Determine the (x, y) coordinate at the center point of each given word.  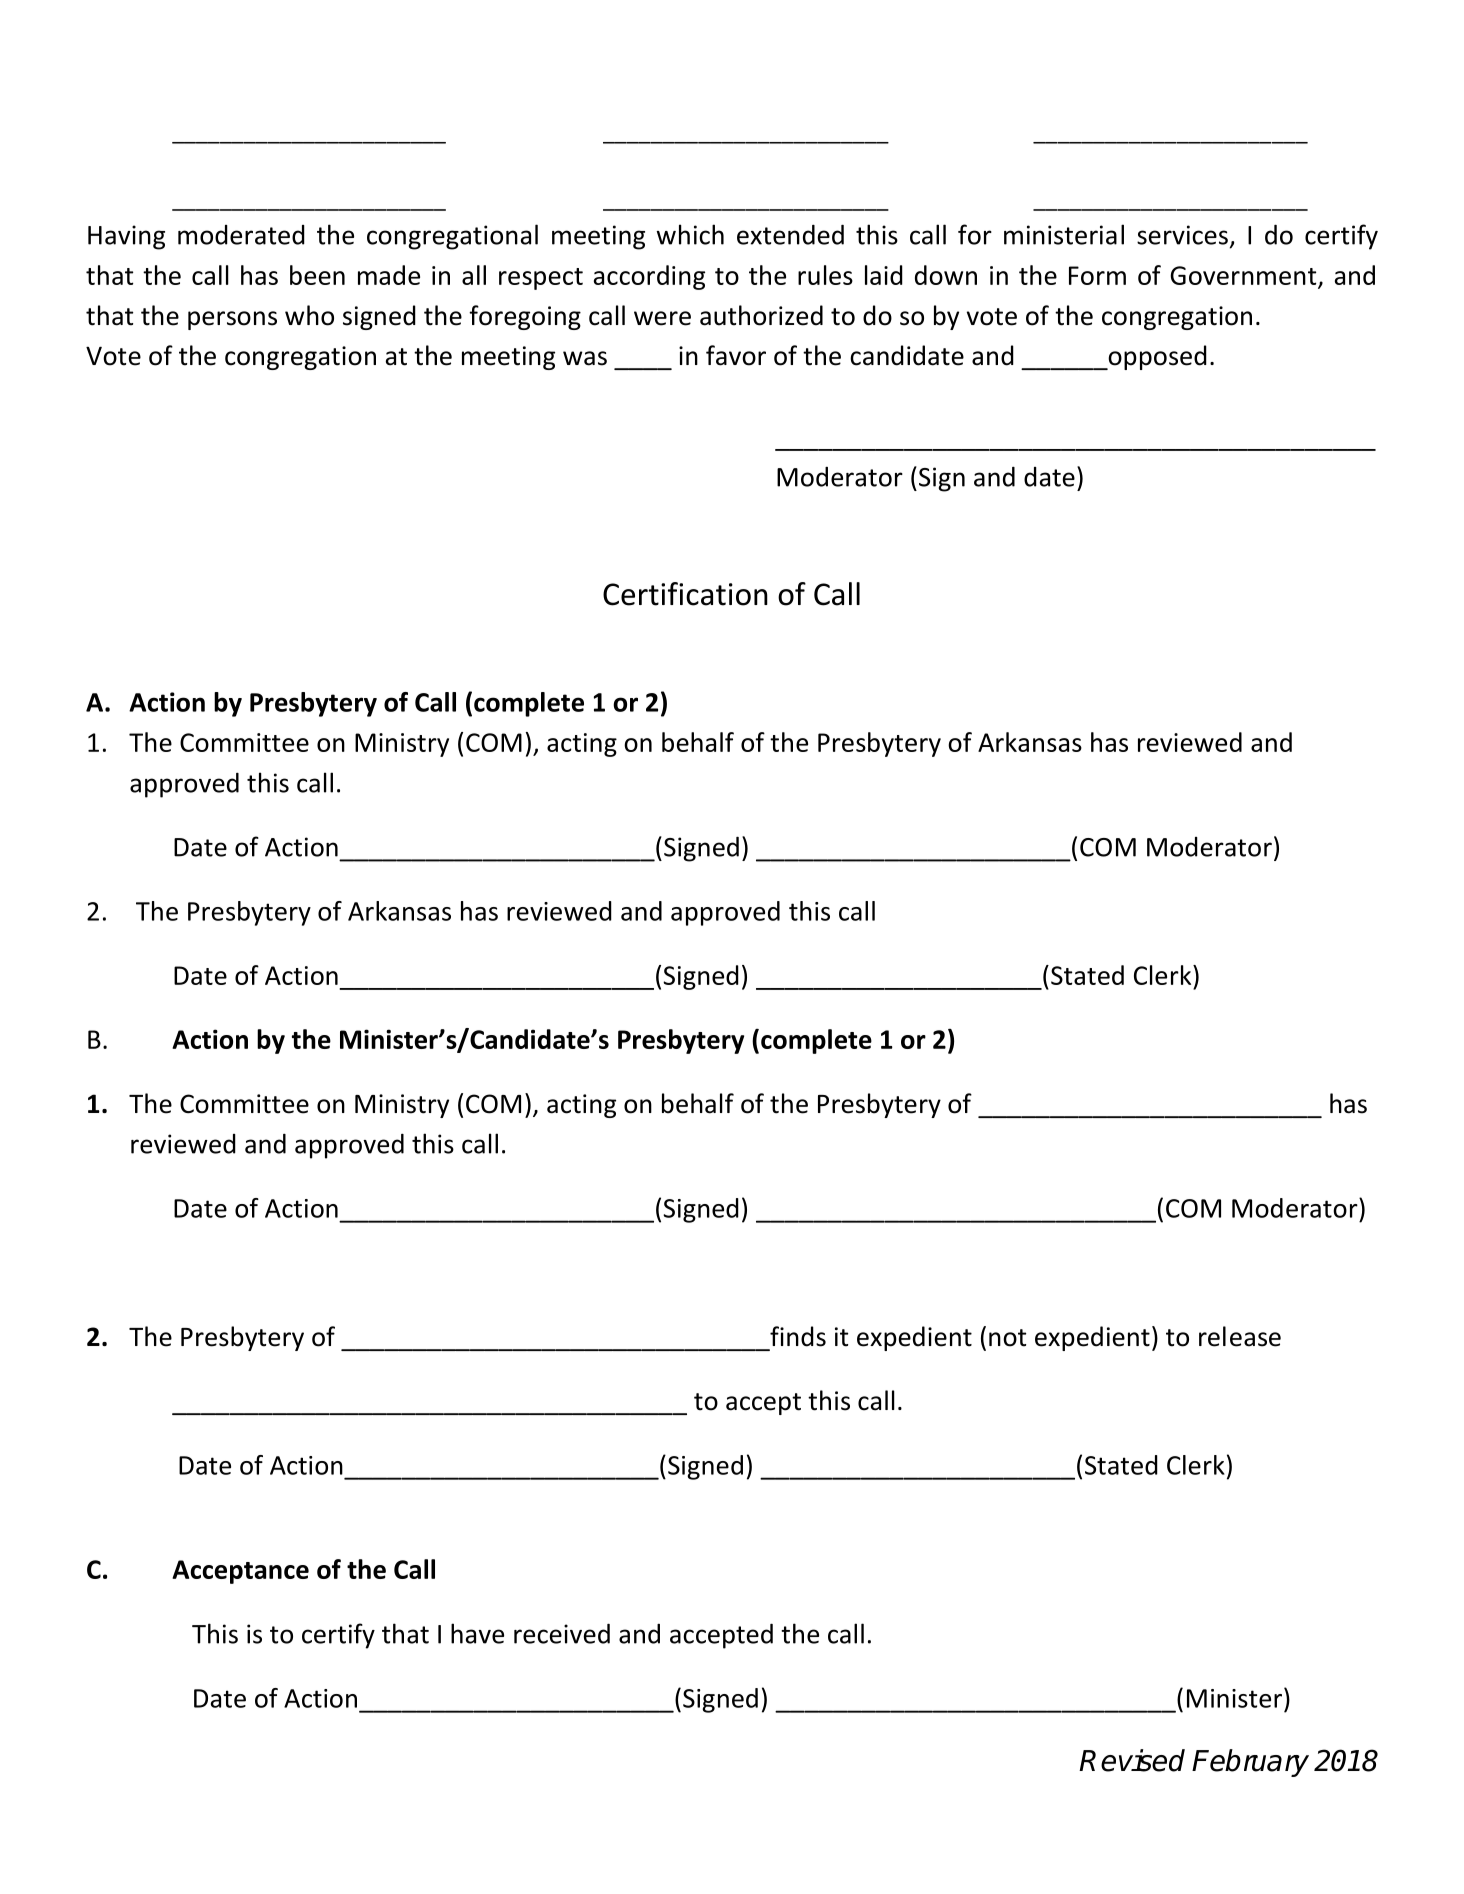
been (317, 275)
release (1240, 1336)
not (1007, 1338)
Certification (685, 594)
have (477, 1633)
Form (1097, 275)
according (649, 277)
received (562, 1633)
